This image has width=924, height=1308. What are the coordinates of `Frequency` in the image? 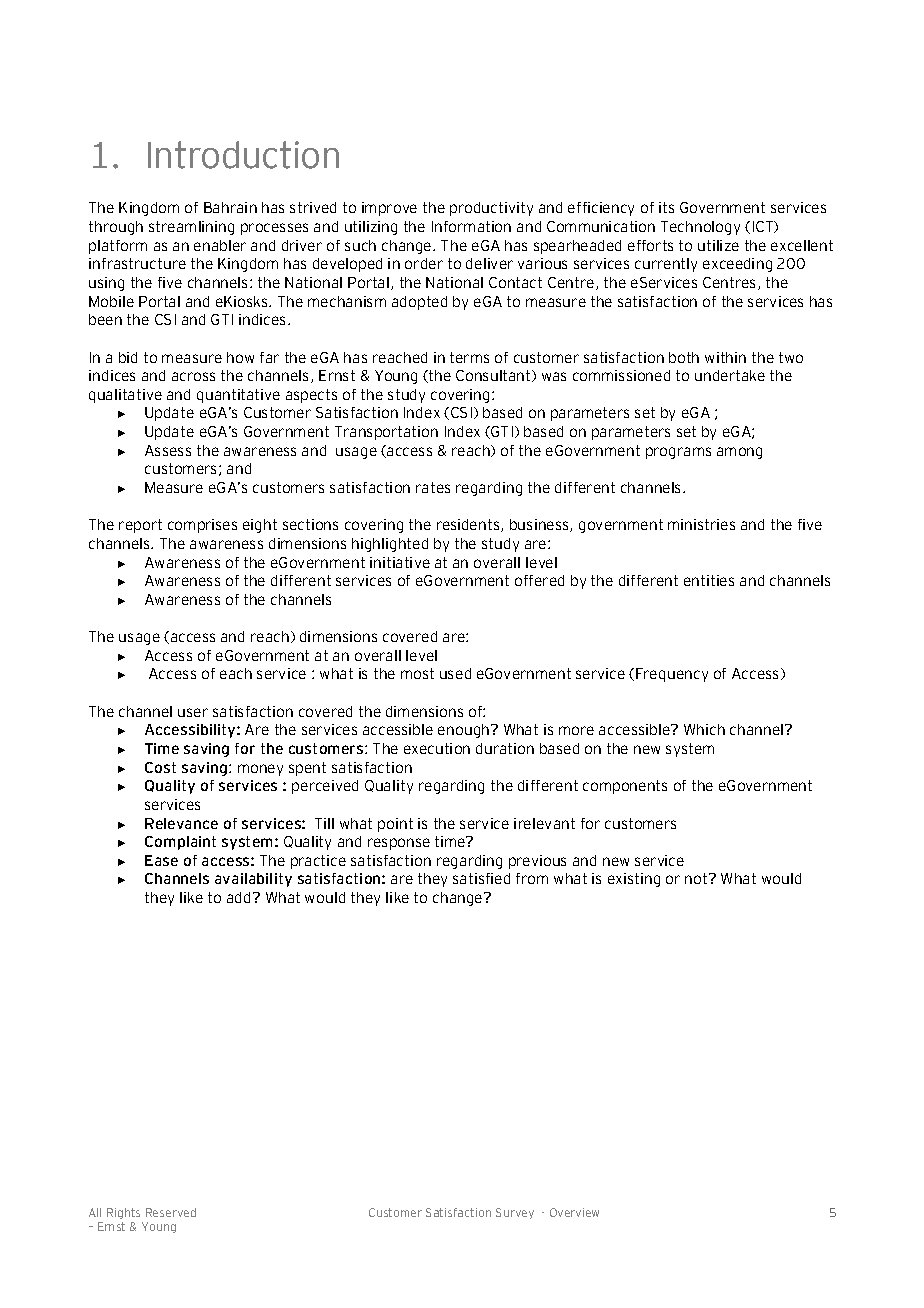 It's located at (672, 675).
